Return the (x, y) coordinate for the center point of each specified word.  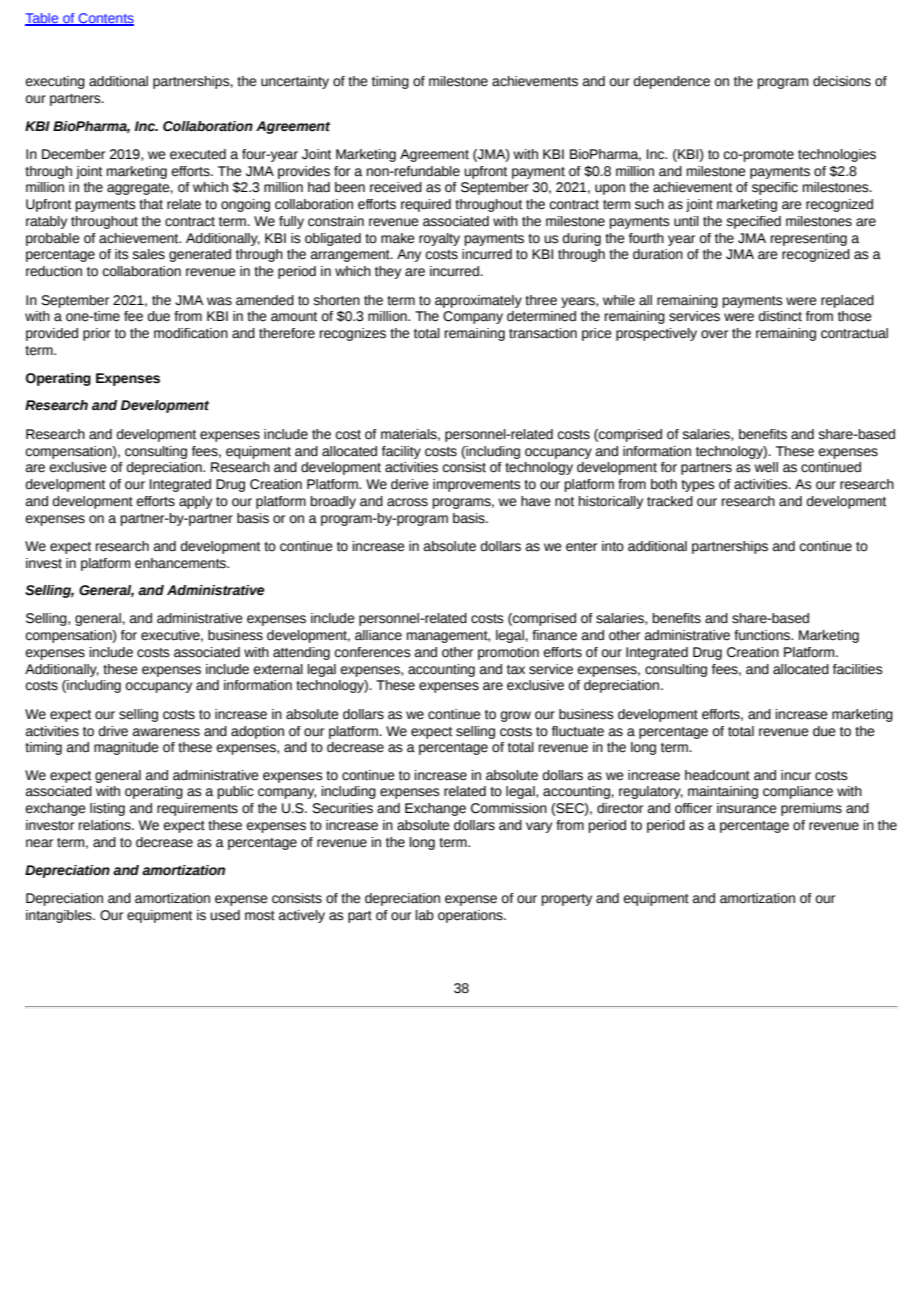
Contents (105, 19)
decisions (842, 81)
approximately (478, 301)
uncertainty (295, 82)
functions (763, 635)
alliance (378, 635)
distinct (780, 316)
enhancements (182, 563)
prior (97, 334)
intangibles (60, 916)
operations (471, 916)
